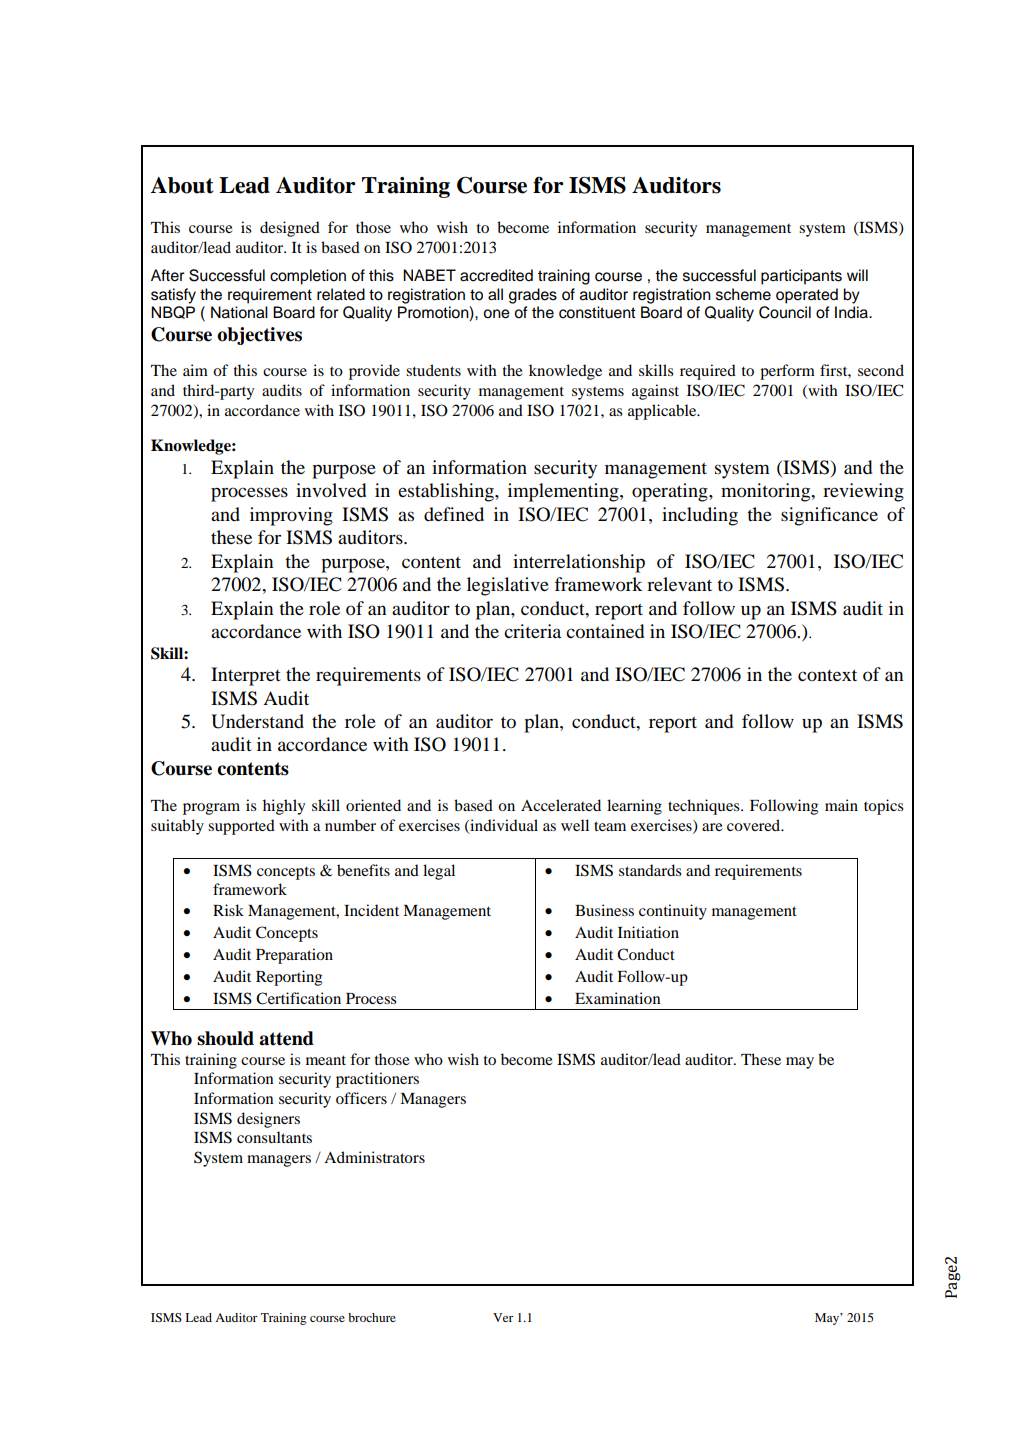 The height and width of the screenshot is (1452, 1026). I want to click on participants, so click(801, 277).
